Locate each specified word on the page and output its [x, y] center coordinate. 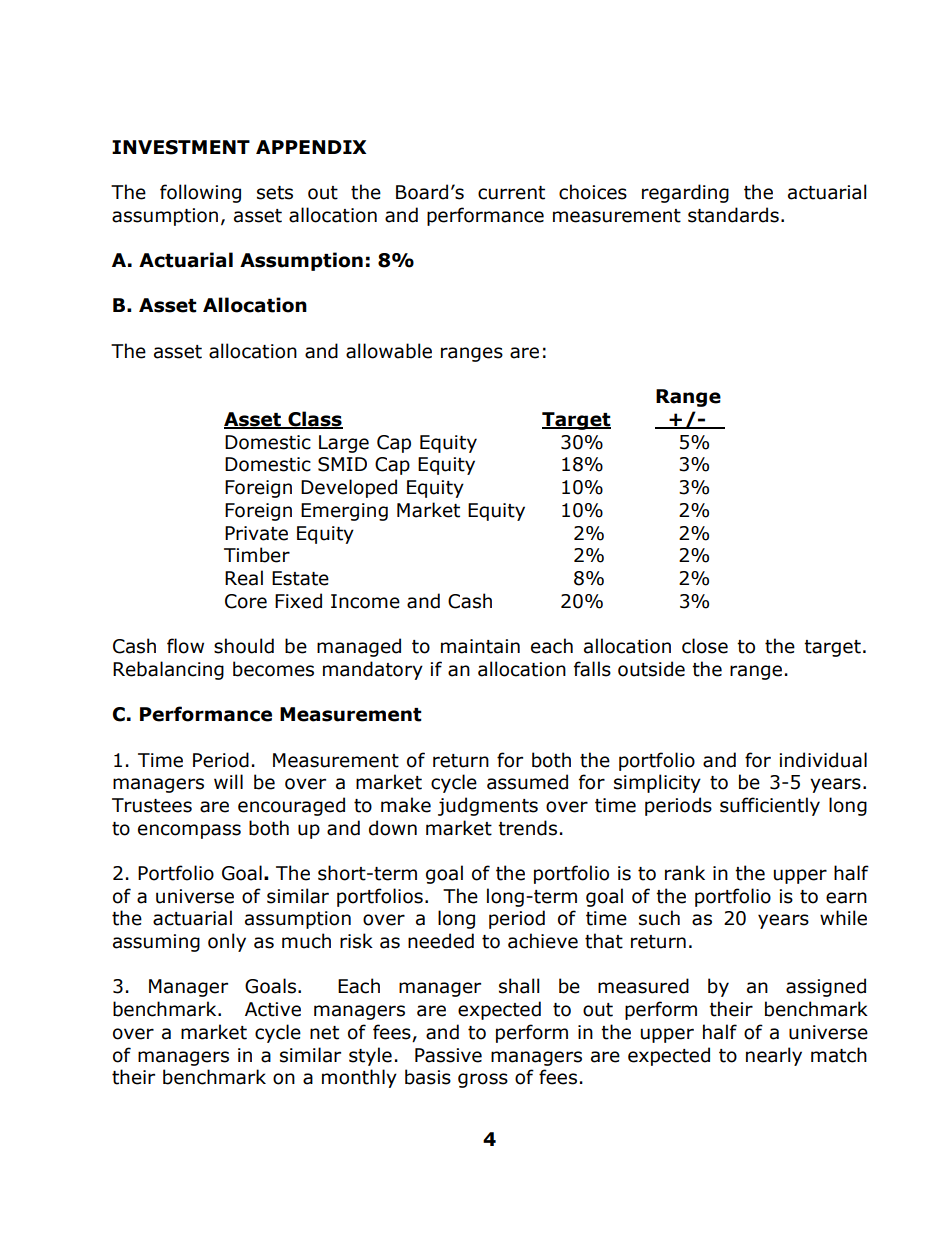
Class [314, 420]
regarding [685, 193]
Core [246, 601]
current [511, 193]
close [705, 646]
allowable [389, 351]
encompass [189, 831]
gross [483, 1080]
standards [733, 215]
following [200, 193]
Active [273, 1009]
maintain [480, 646]
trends [527, 828]
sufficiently [770, 806]
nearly [774, 1056]
